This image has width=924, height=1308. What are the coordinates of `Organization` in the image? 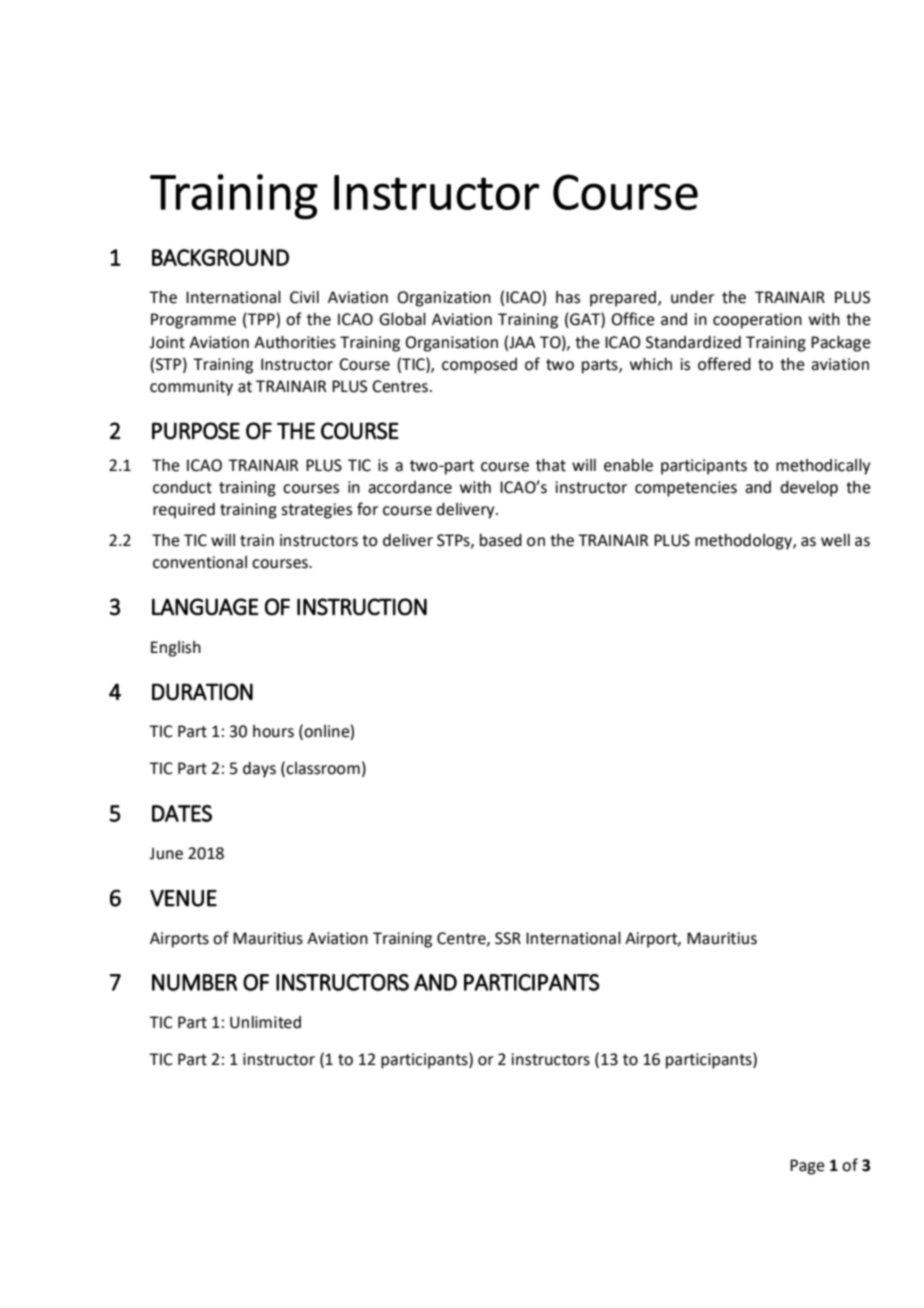 It's located at (444, 299).
